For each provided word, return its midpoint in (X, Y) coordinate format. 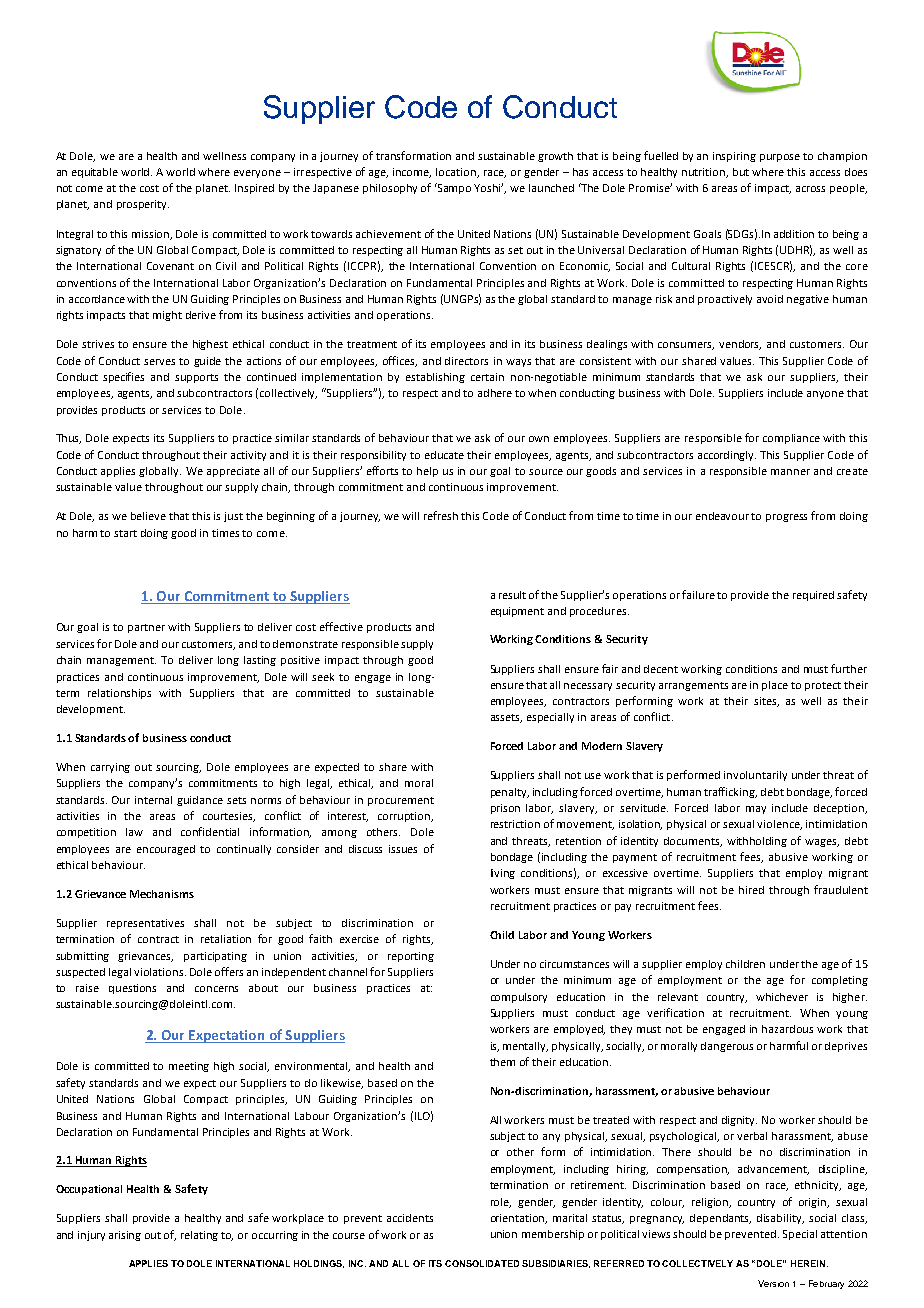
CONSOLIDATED (482, 1263)
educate (444, 455)
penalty (510, 793)
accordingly (727, 456)
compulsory (519, 998)
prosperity (143, 205)
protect (823, 686)
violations (160, 972)
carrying (110, 768)
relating (199, 1236)
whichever (782, 997)
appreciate (233, 472)
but (741, 172)
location (457, 173)
